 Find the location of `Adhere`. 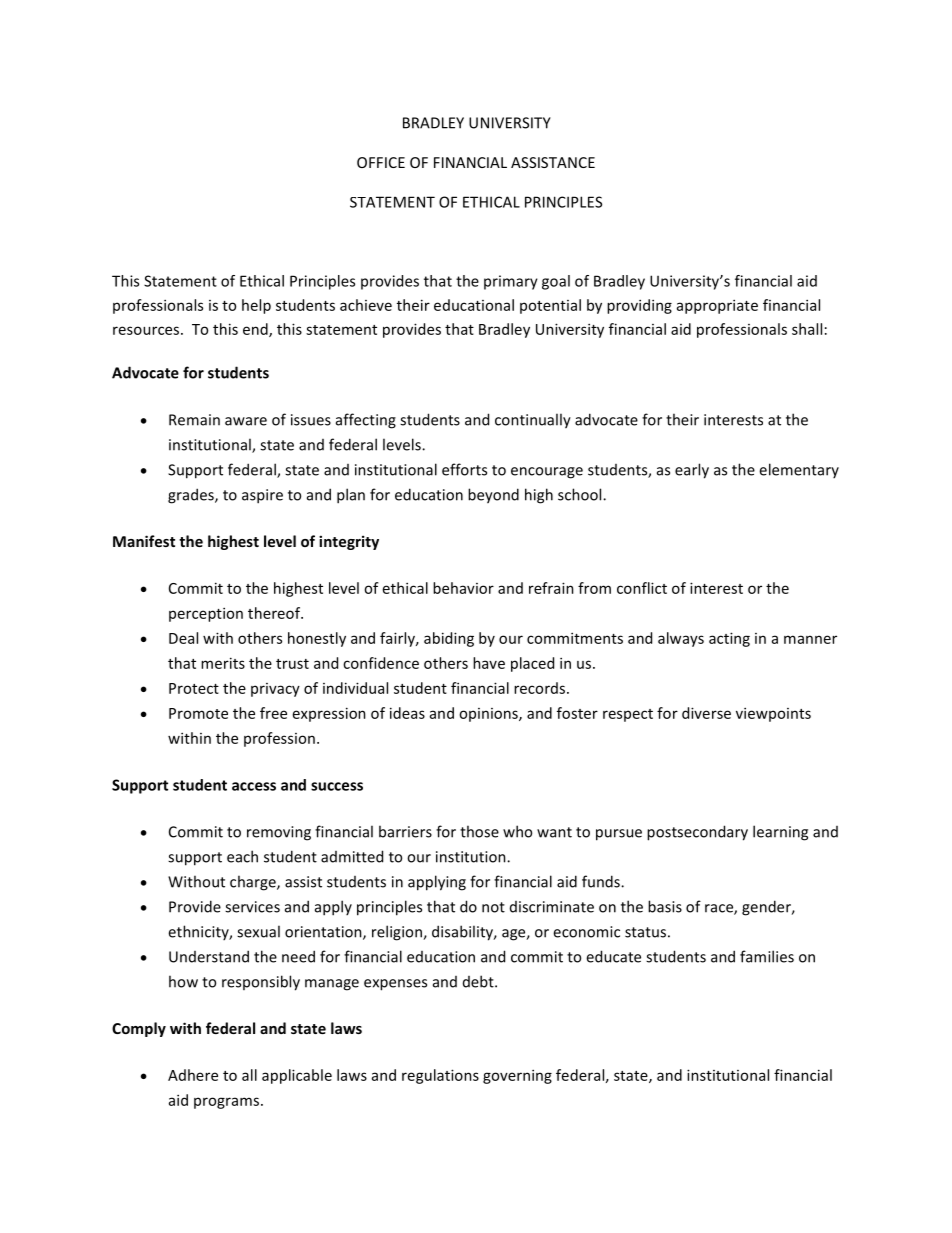

Adhere is located at coordinates (193, 1075).
